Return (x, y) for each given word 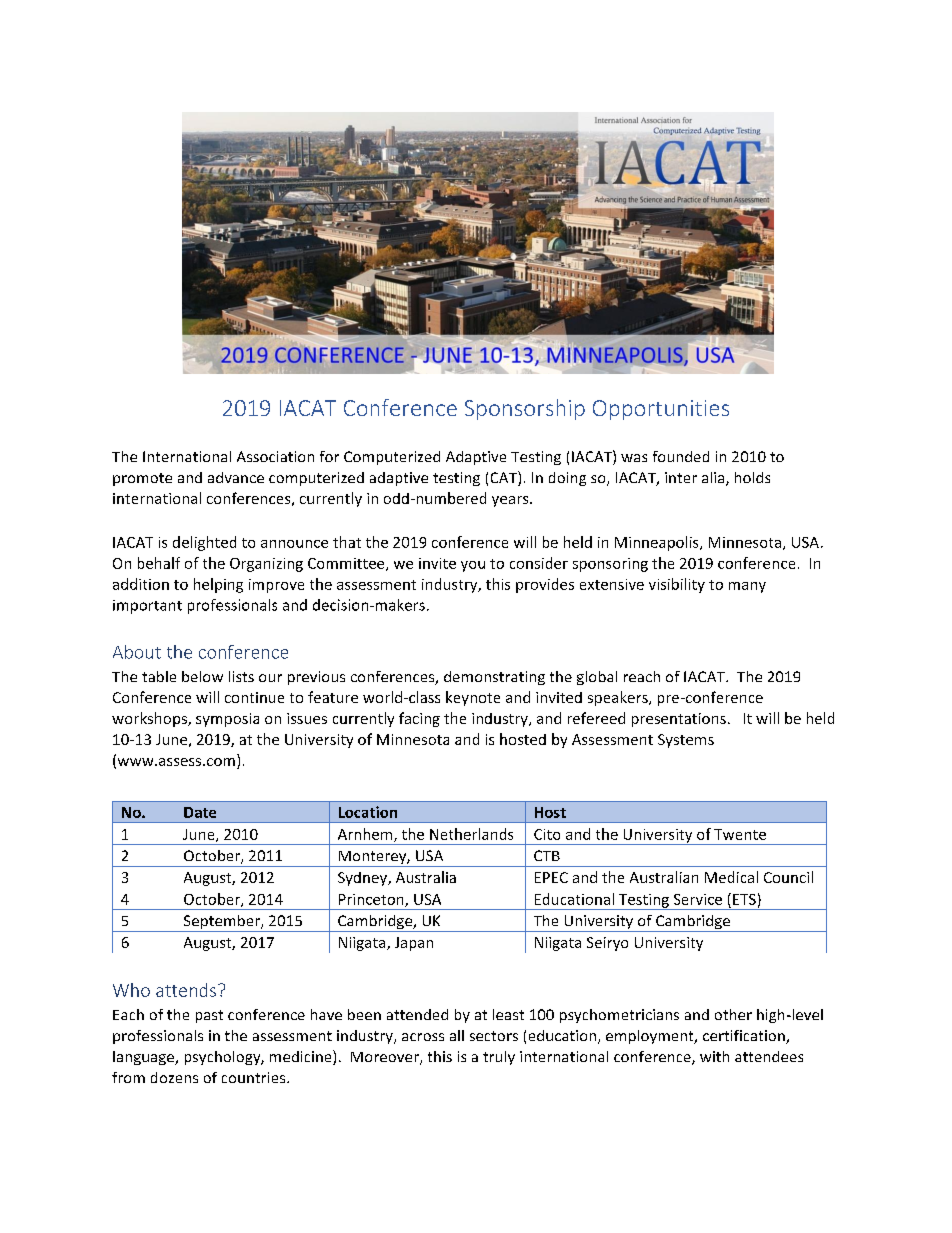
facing (419, 719)
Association (275, 456)
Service (698, 899)
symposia (227, 720)
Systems (686, 741)
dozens (174, 1077)
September (221, 923)
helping (218, 585)
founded (681, 456)
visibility (677, 585)
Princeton (372, 900)
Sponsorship (525, 409)
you (473, 566)
